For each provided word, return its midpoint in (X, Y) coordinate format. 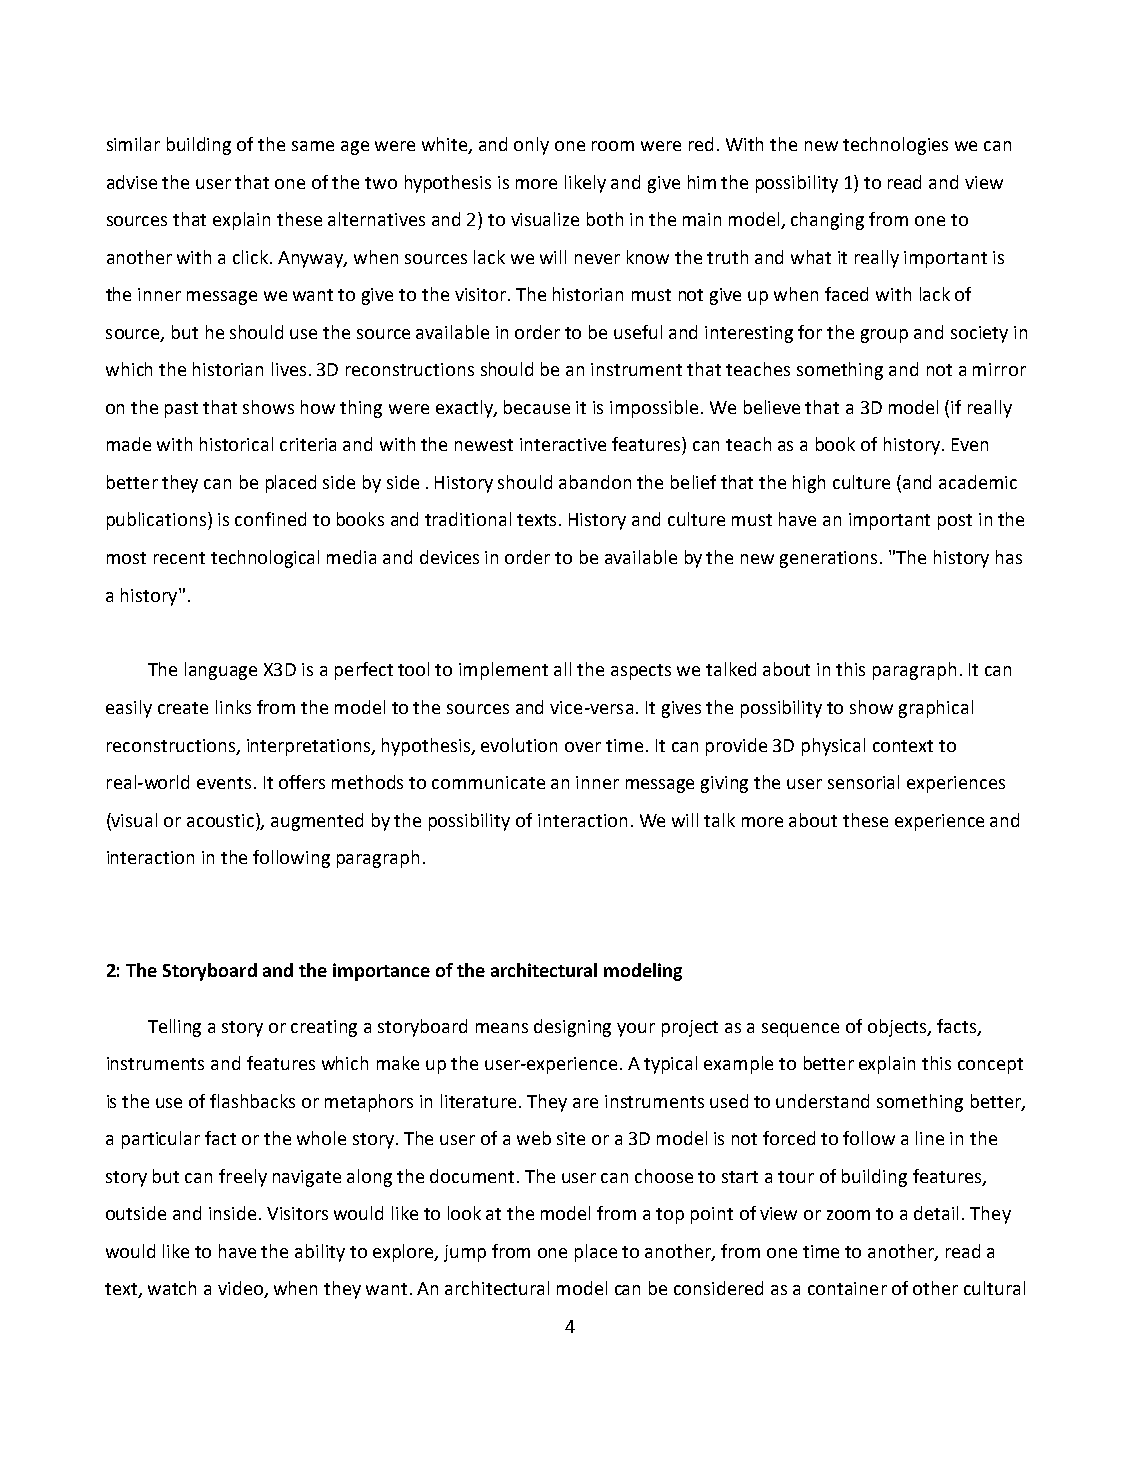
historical (236, 444)
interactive (563, 444)
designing (572, 1028)
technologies (895, 146)
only (531, 146)
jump (465, 1253)
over (583, 747)
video (241, 1289)
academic (978, 482)
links (233, 707)
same (313, 146)
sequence (800, 1030)
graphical (936, 709)
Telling (174, 1028)
